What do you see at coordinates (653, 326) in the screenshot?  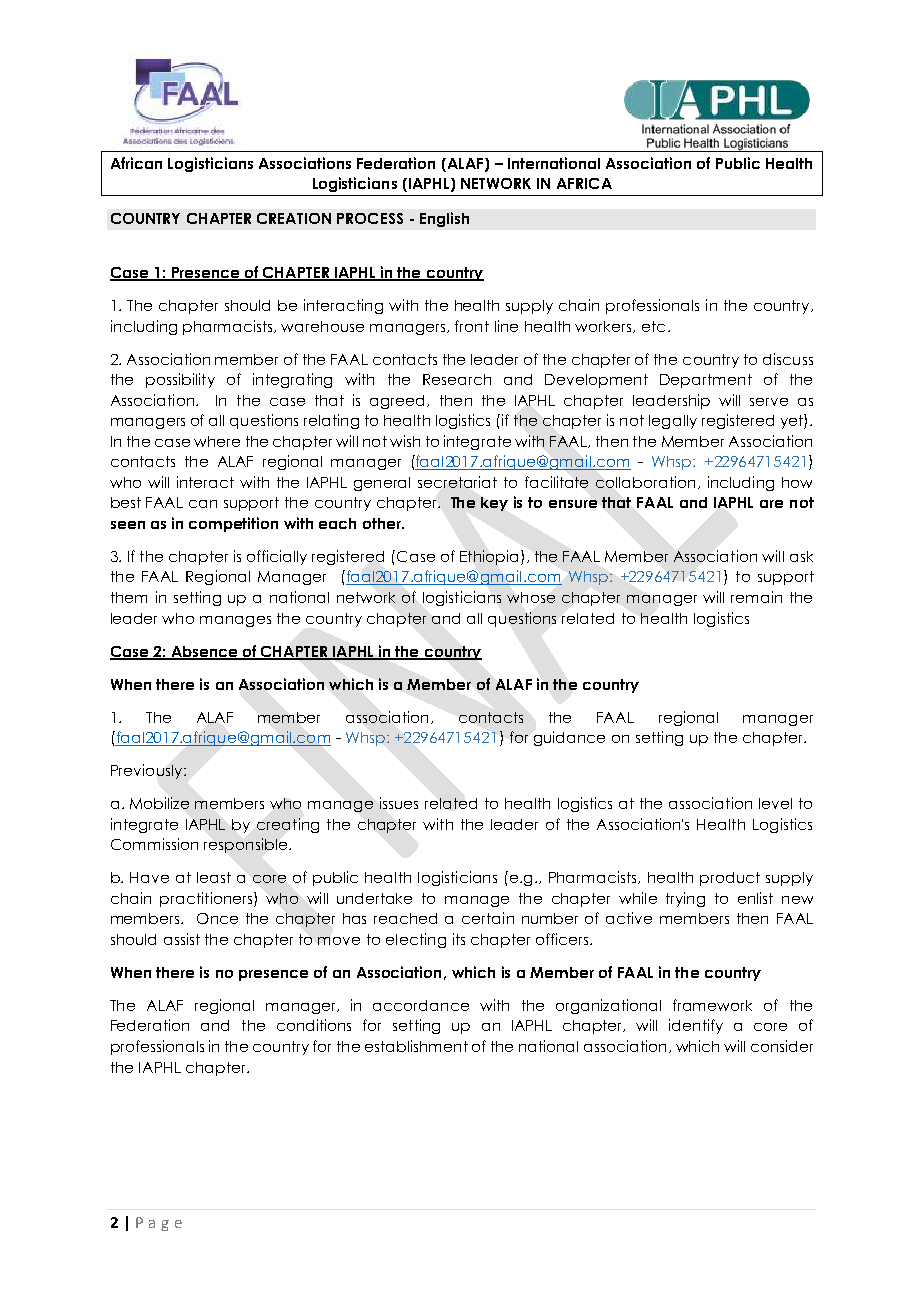 I see `etc` at bounding box center [653, 326].
